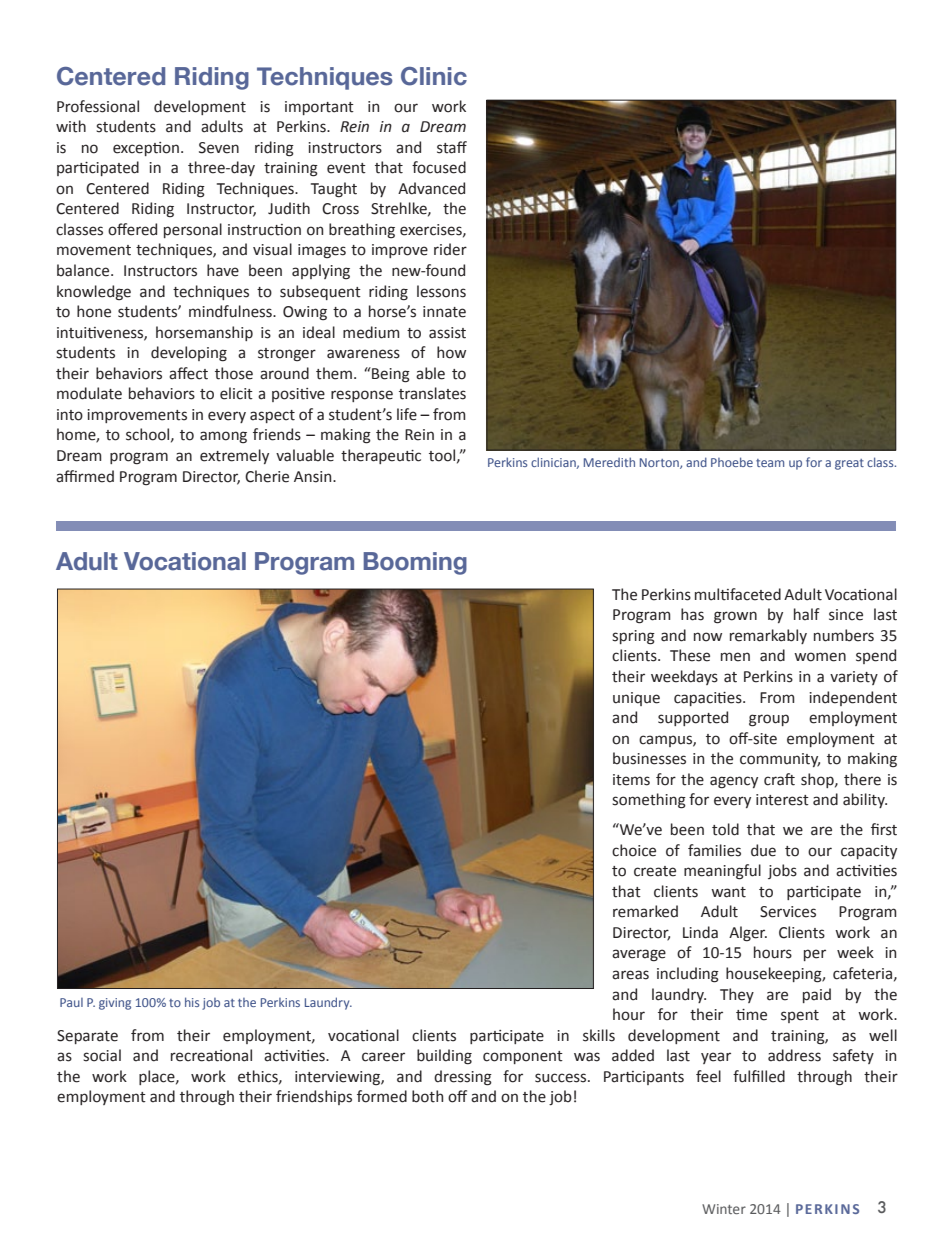 This screenshot has width=952, height=1233. What do you see at coordinates (146, 149) in the screenshot?
I see `exception` at bounding box center [146, 149].
